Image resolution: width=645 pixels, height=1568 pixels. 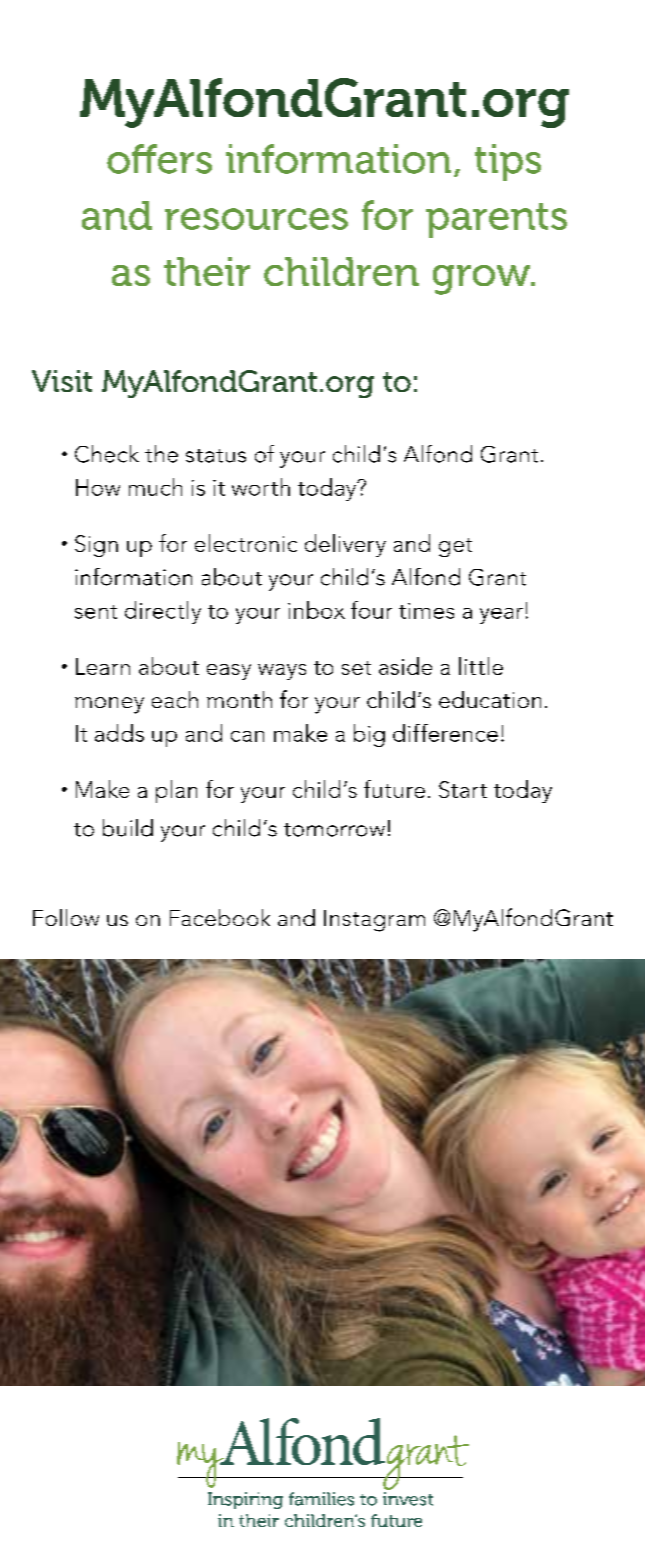 What do you see at coordinates (508, 162) in the screenshot?
I see `tips` at bounding box center [508, 162].
